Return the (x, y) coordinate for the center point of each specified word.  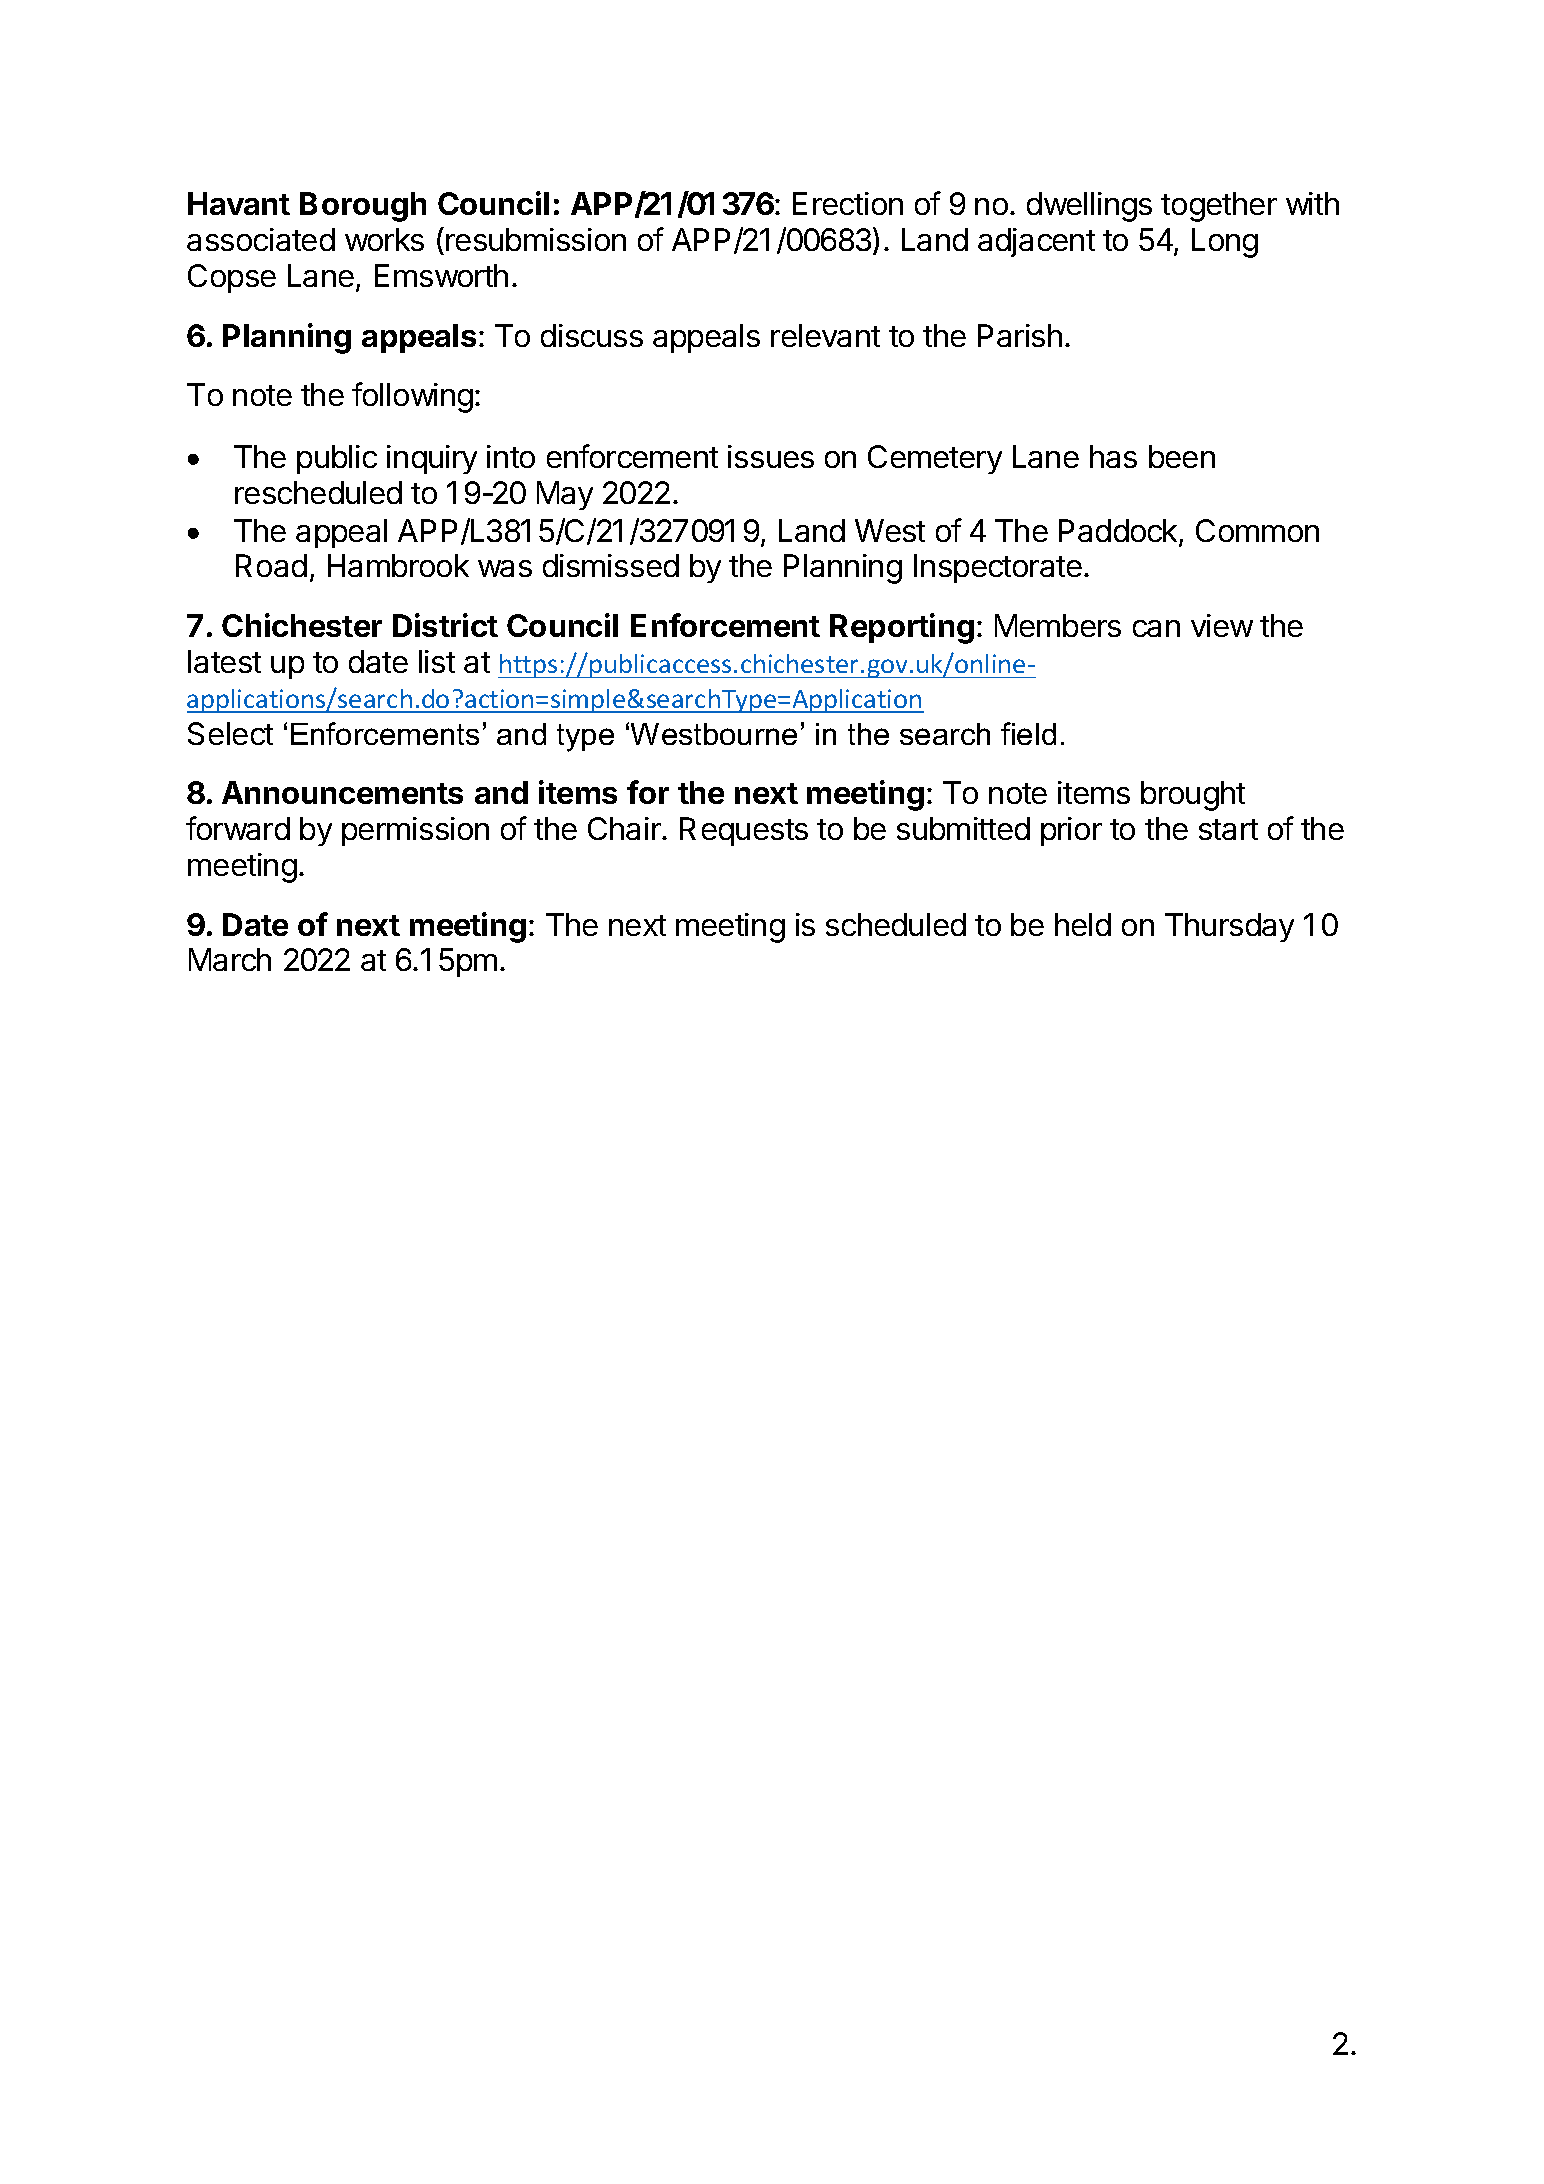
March (230, 959)
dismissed (611, 565)
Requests (744, 831)
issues (771, 456)
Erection (848, 203)
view (1222, 625)
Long (1225, 243)
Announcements (342, 792)
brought (1193, 796)
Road (271, 565)
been (1182, 456)
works (384, 239)
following (412, 397)
